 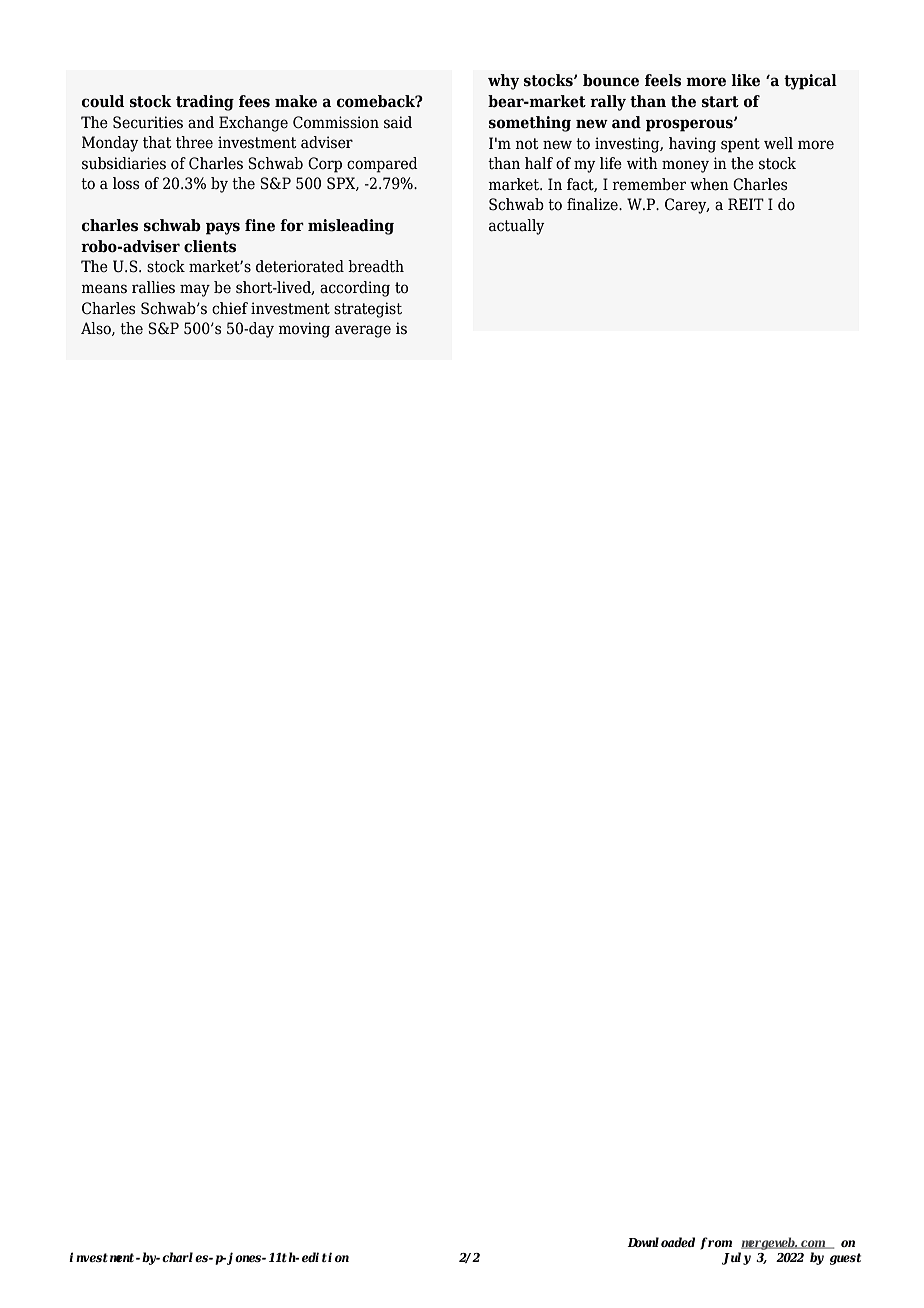 I want to click on guest, so click(x=845, y=1259).
